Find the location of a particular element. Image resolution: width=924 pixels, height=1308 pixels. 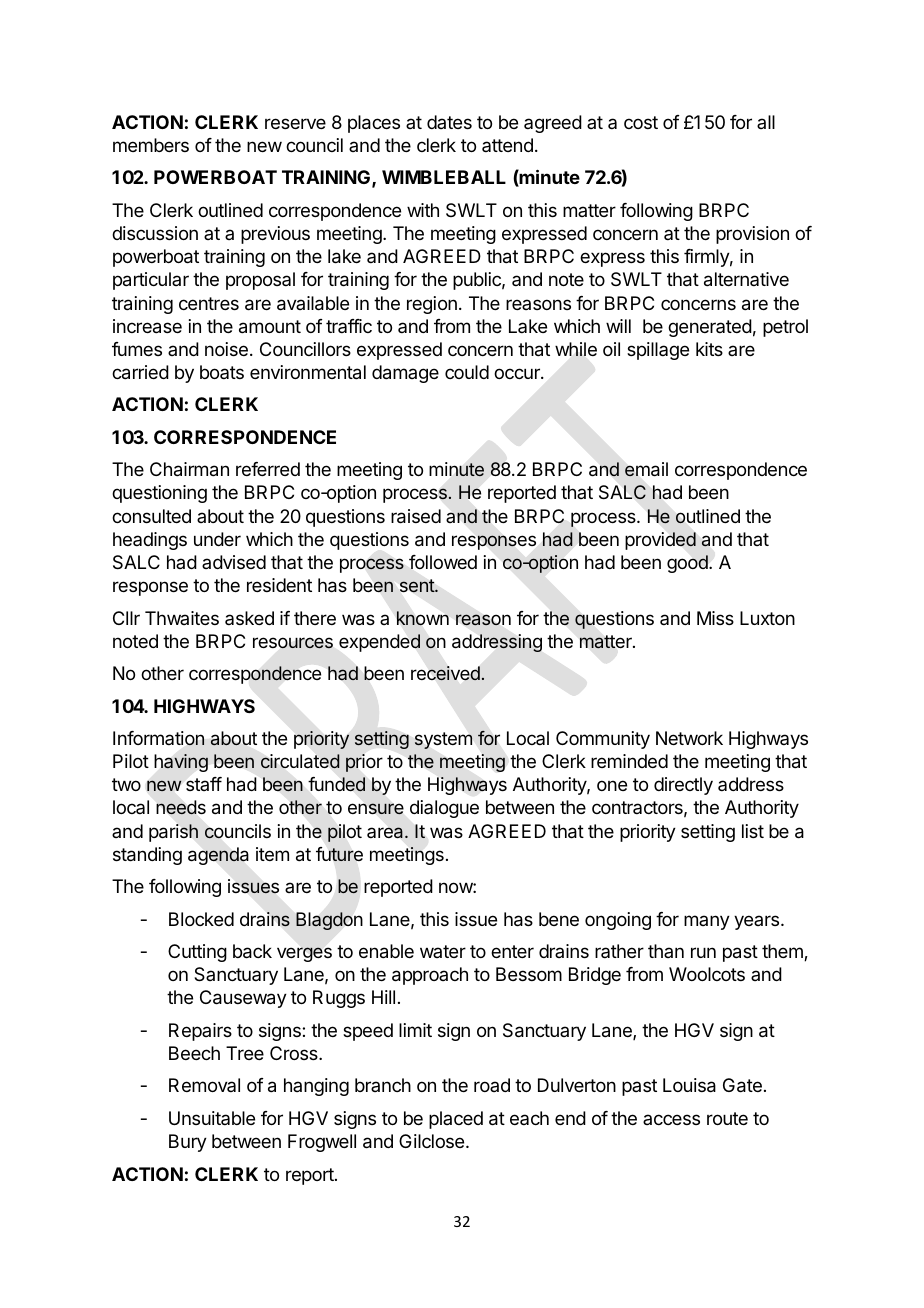

directly is located at coordinates (683, 786).
